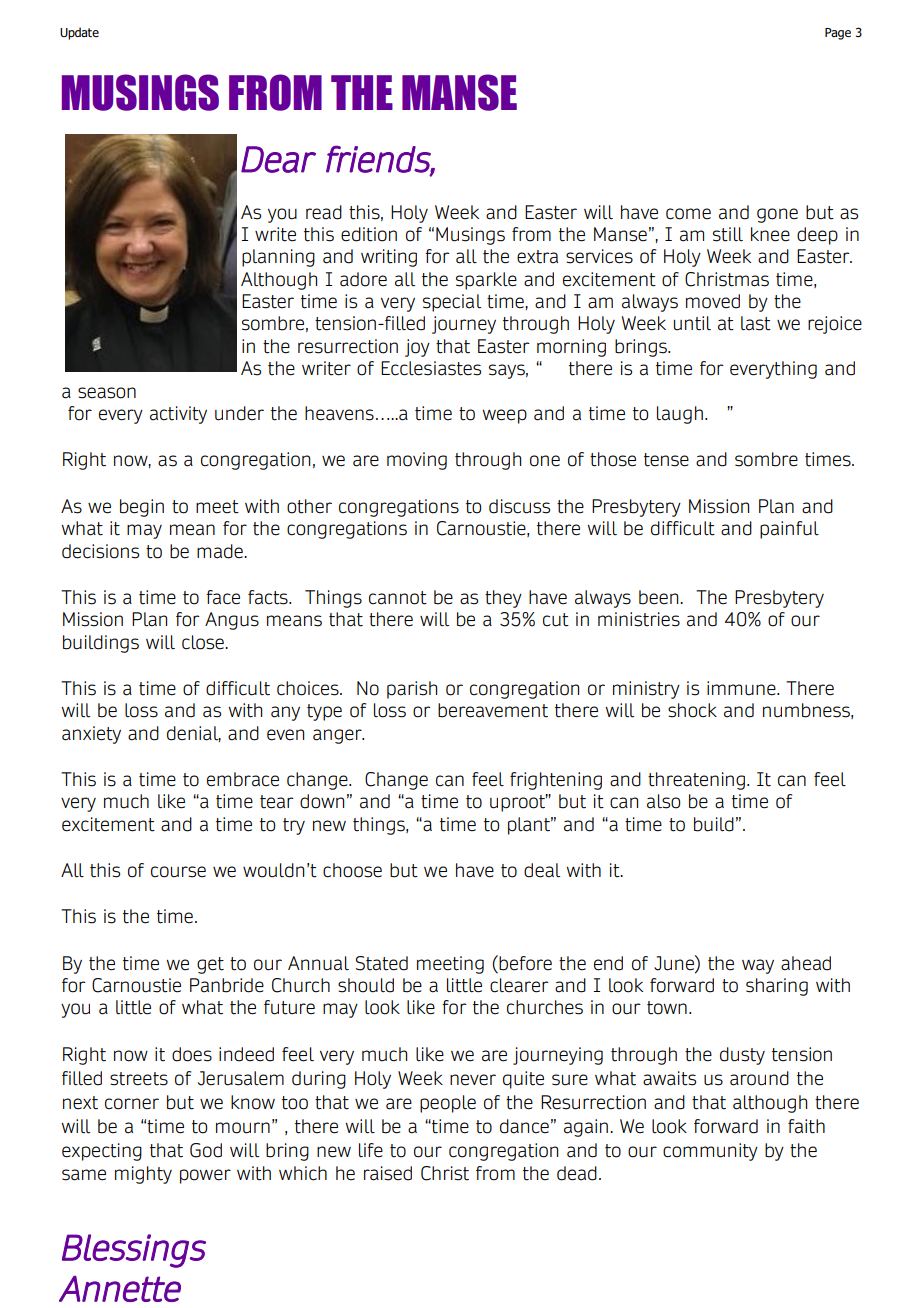 Image resolution: width=924 pixels, height=1308 pixels. I want to click on threatening, so click(696, 781).
